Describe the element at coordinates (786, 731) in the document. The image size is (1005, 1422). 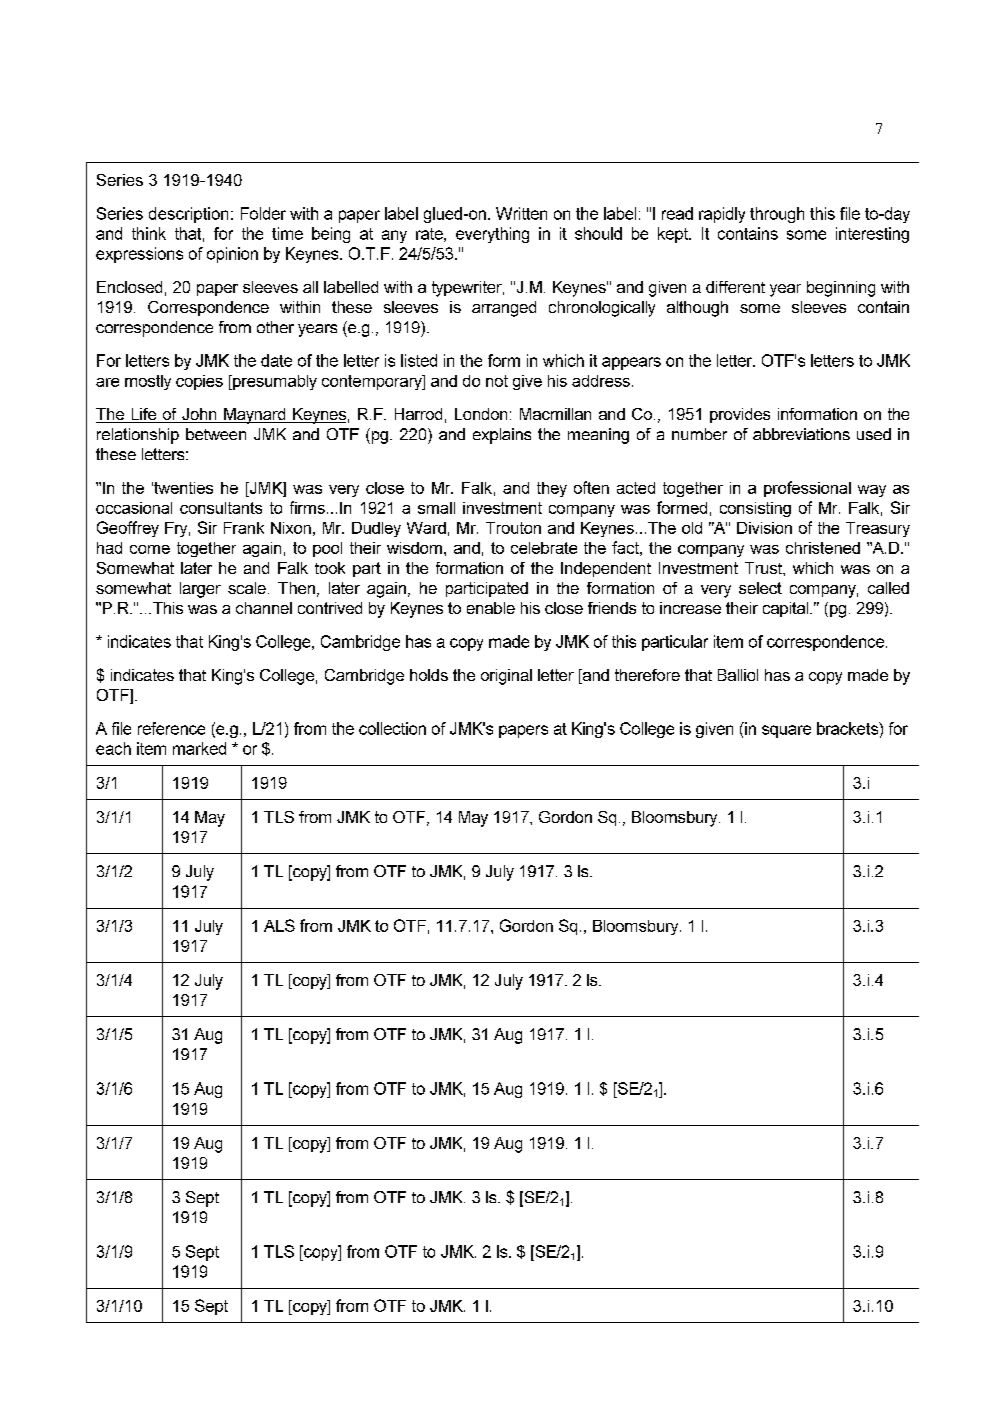
I see `square` at that location.
